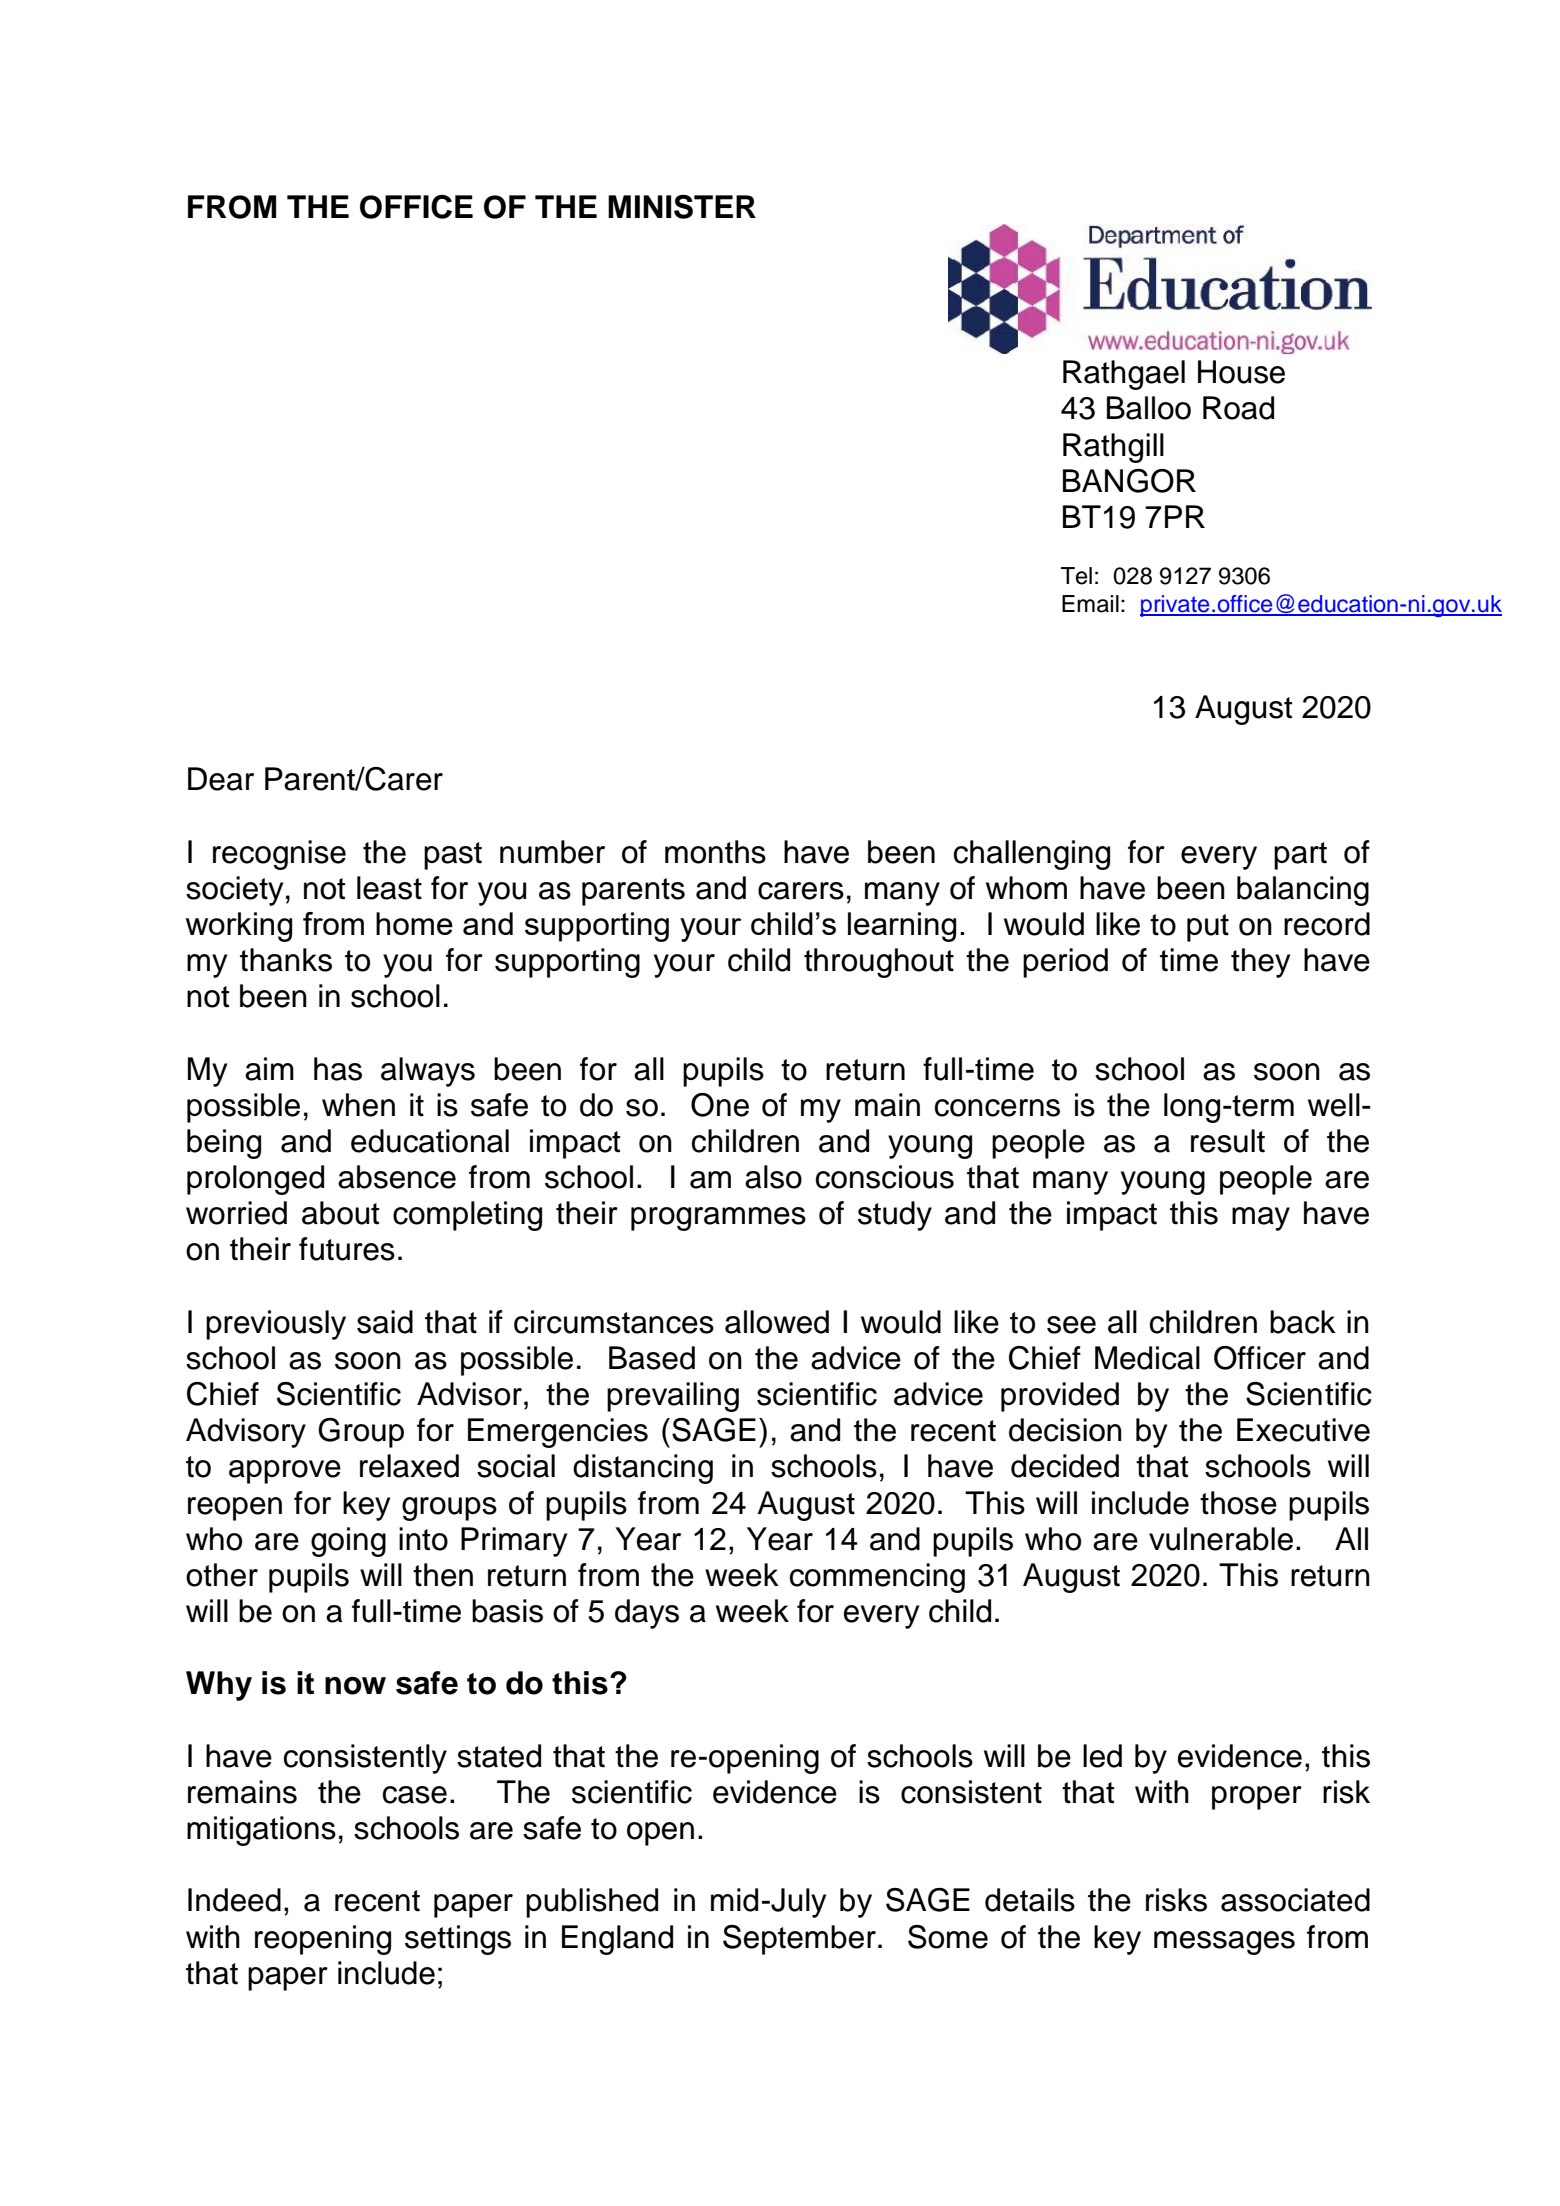  Describe the element at coordinates (261, 1831) in the screenshot. I see `mitigations` at that location.
